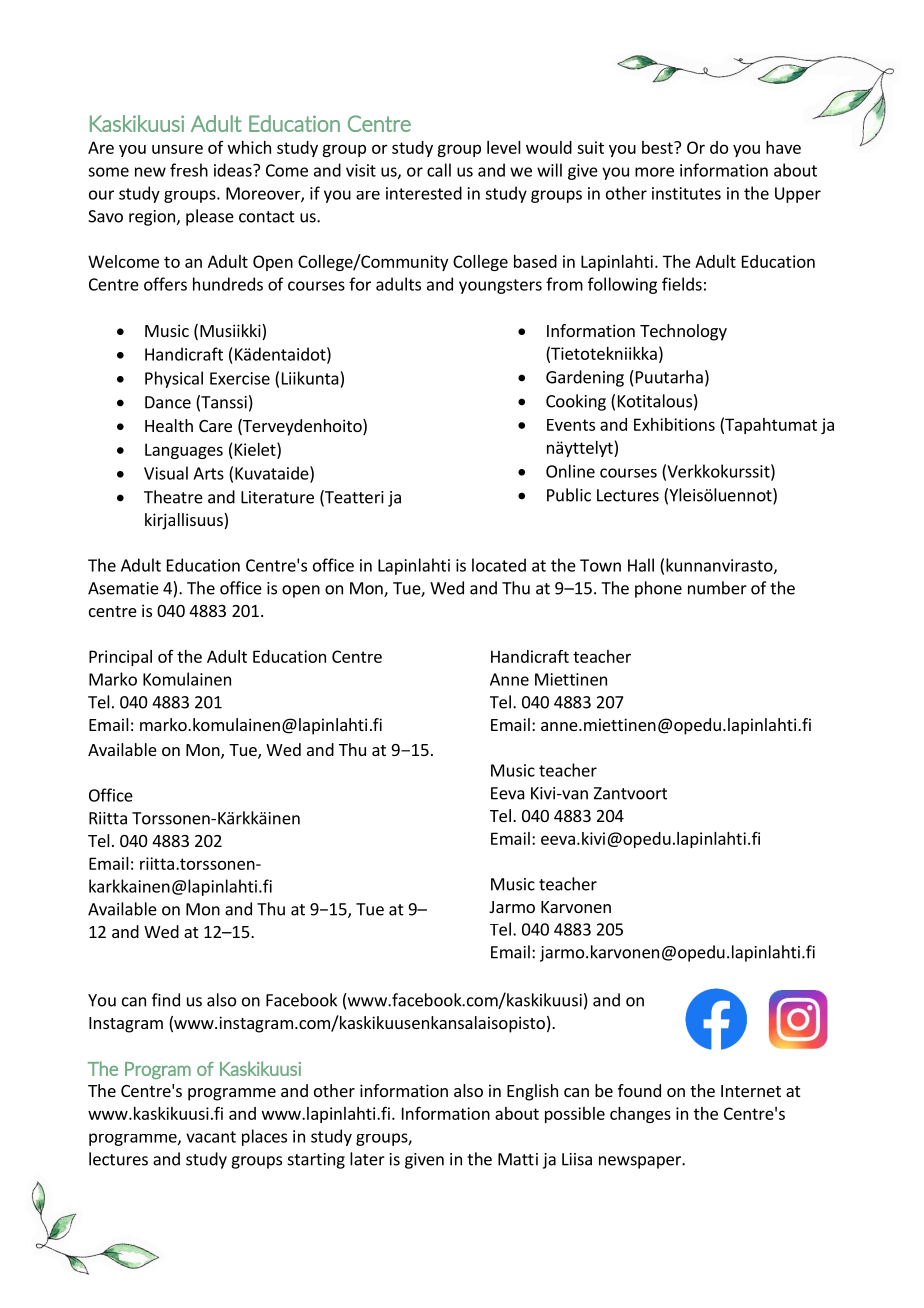  What do you see at coordinates (717, 588) in the document?
I see `number` at bounding box center [717, 588].
